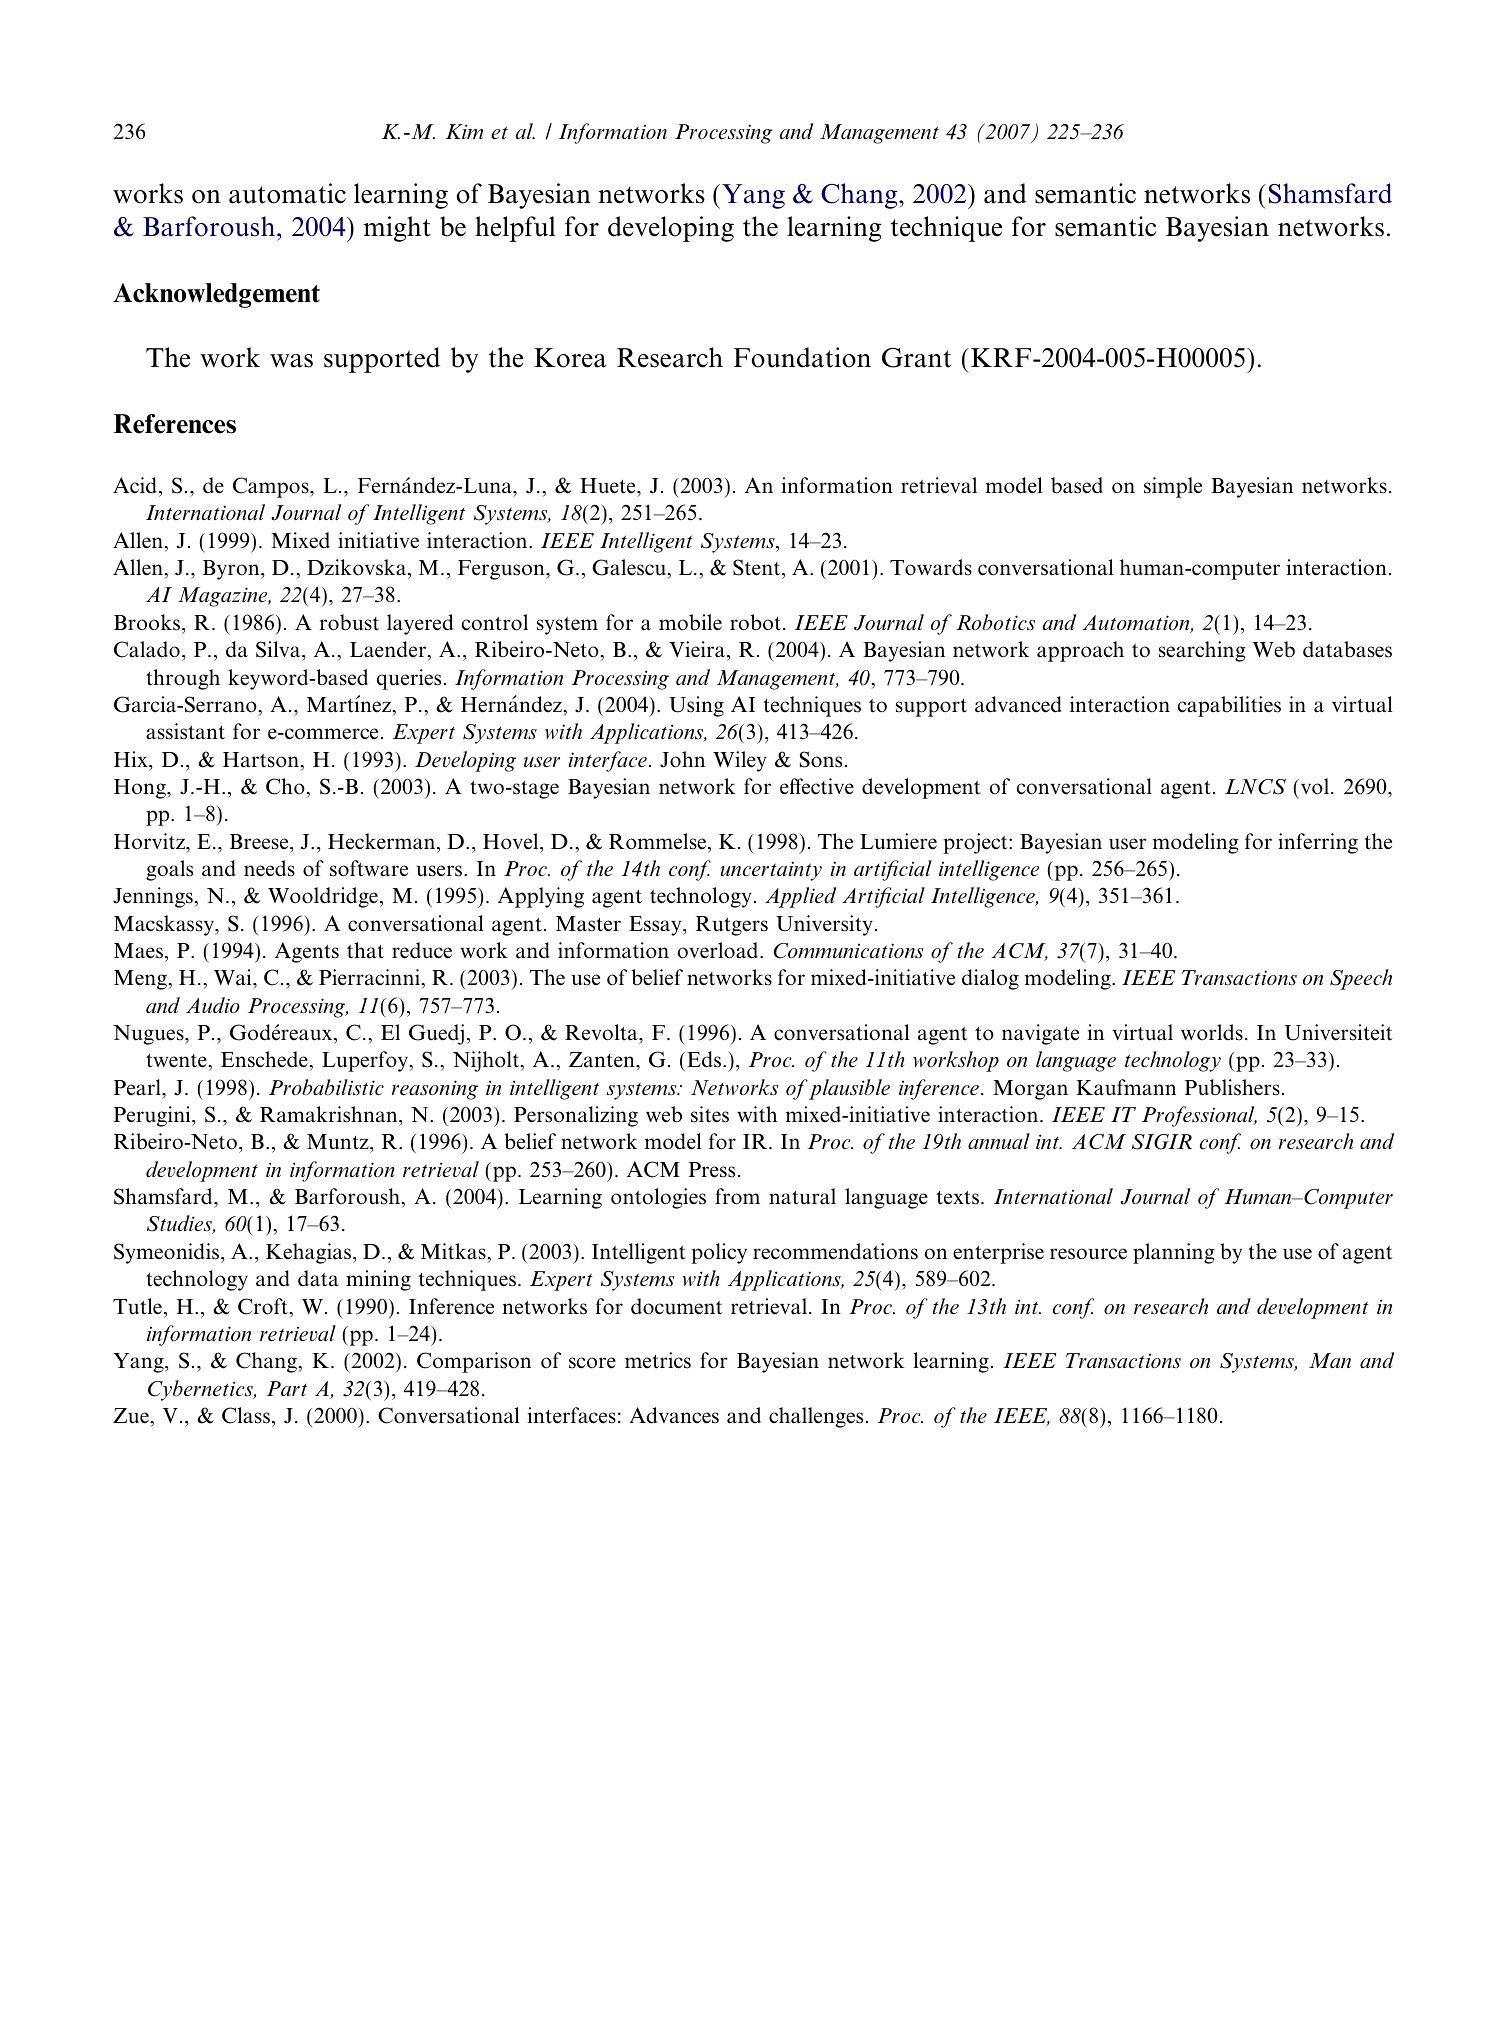  I want to click on sites, so click(710, 1114).
